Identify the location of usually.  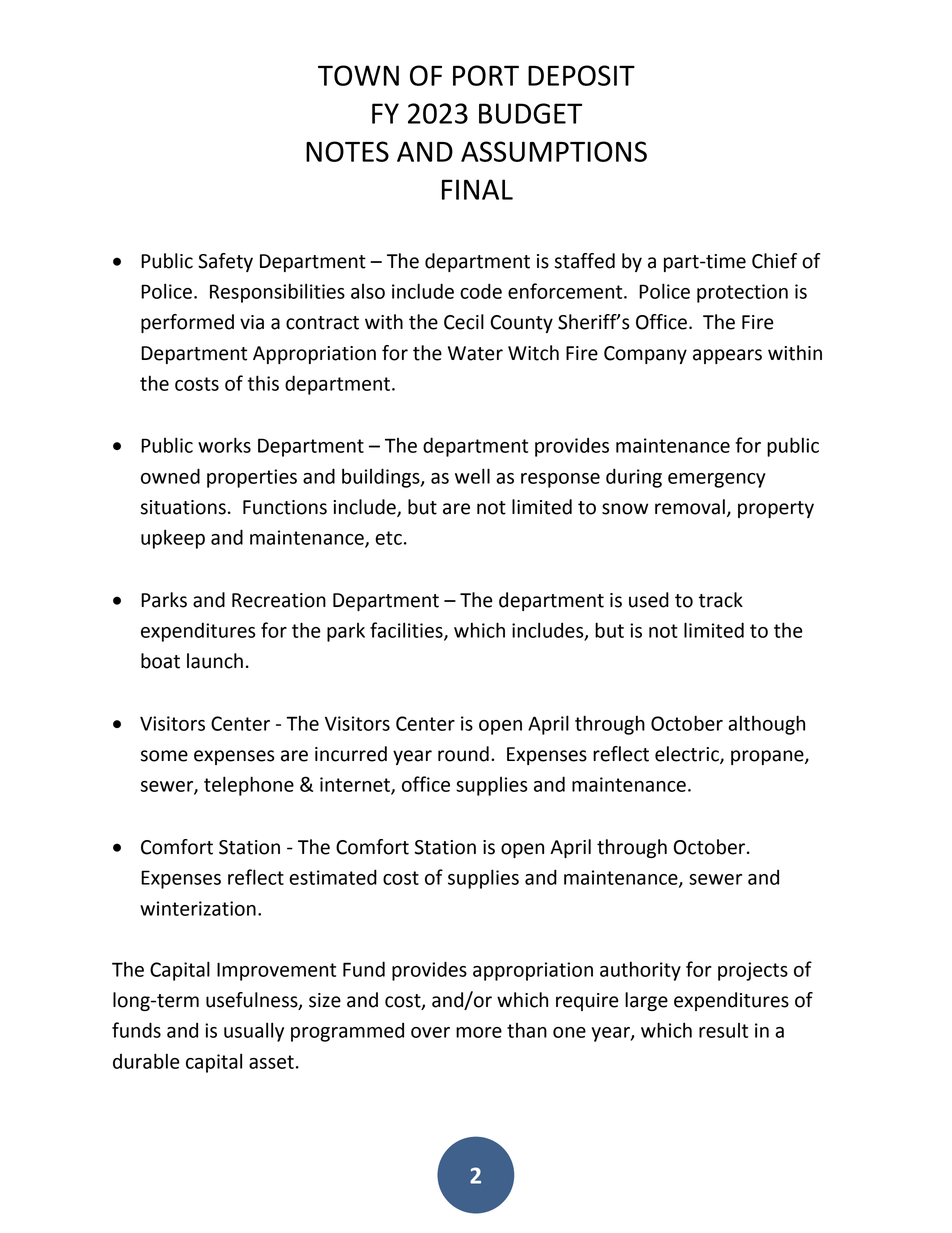
(254, 1032).
